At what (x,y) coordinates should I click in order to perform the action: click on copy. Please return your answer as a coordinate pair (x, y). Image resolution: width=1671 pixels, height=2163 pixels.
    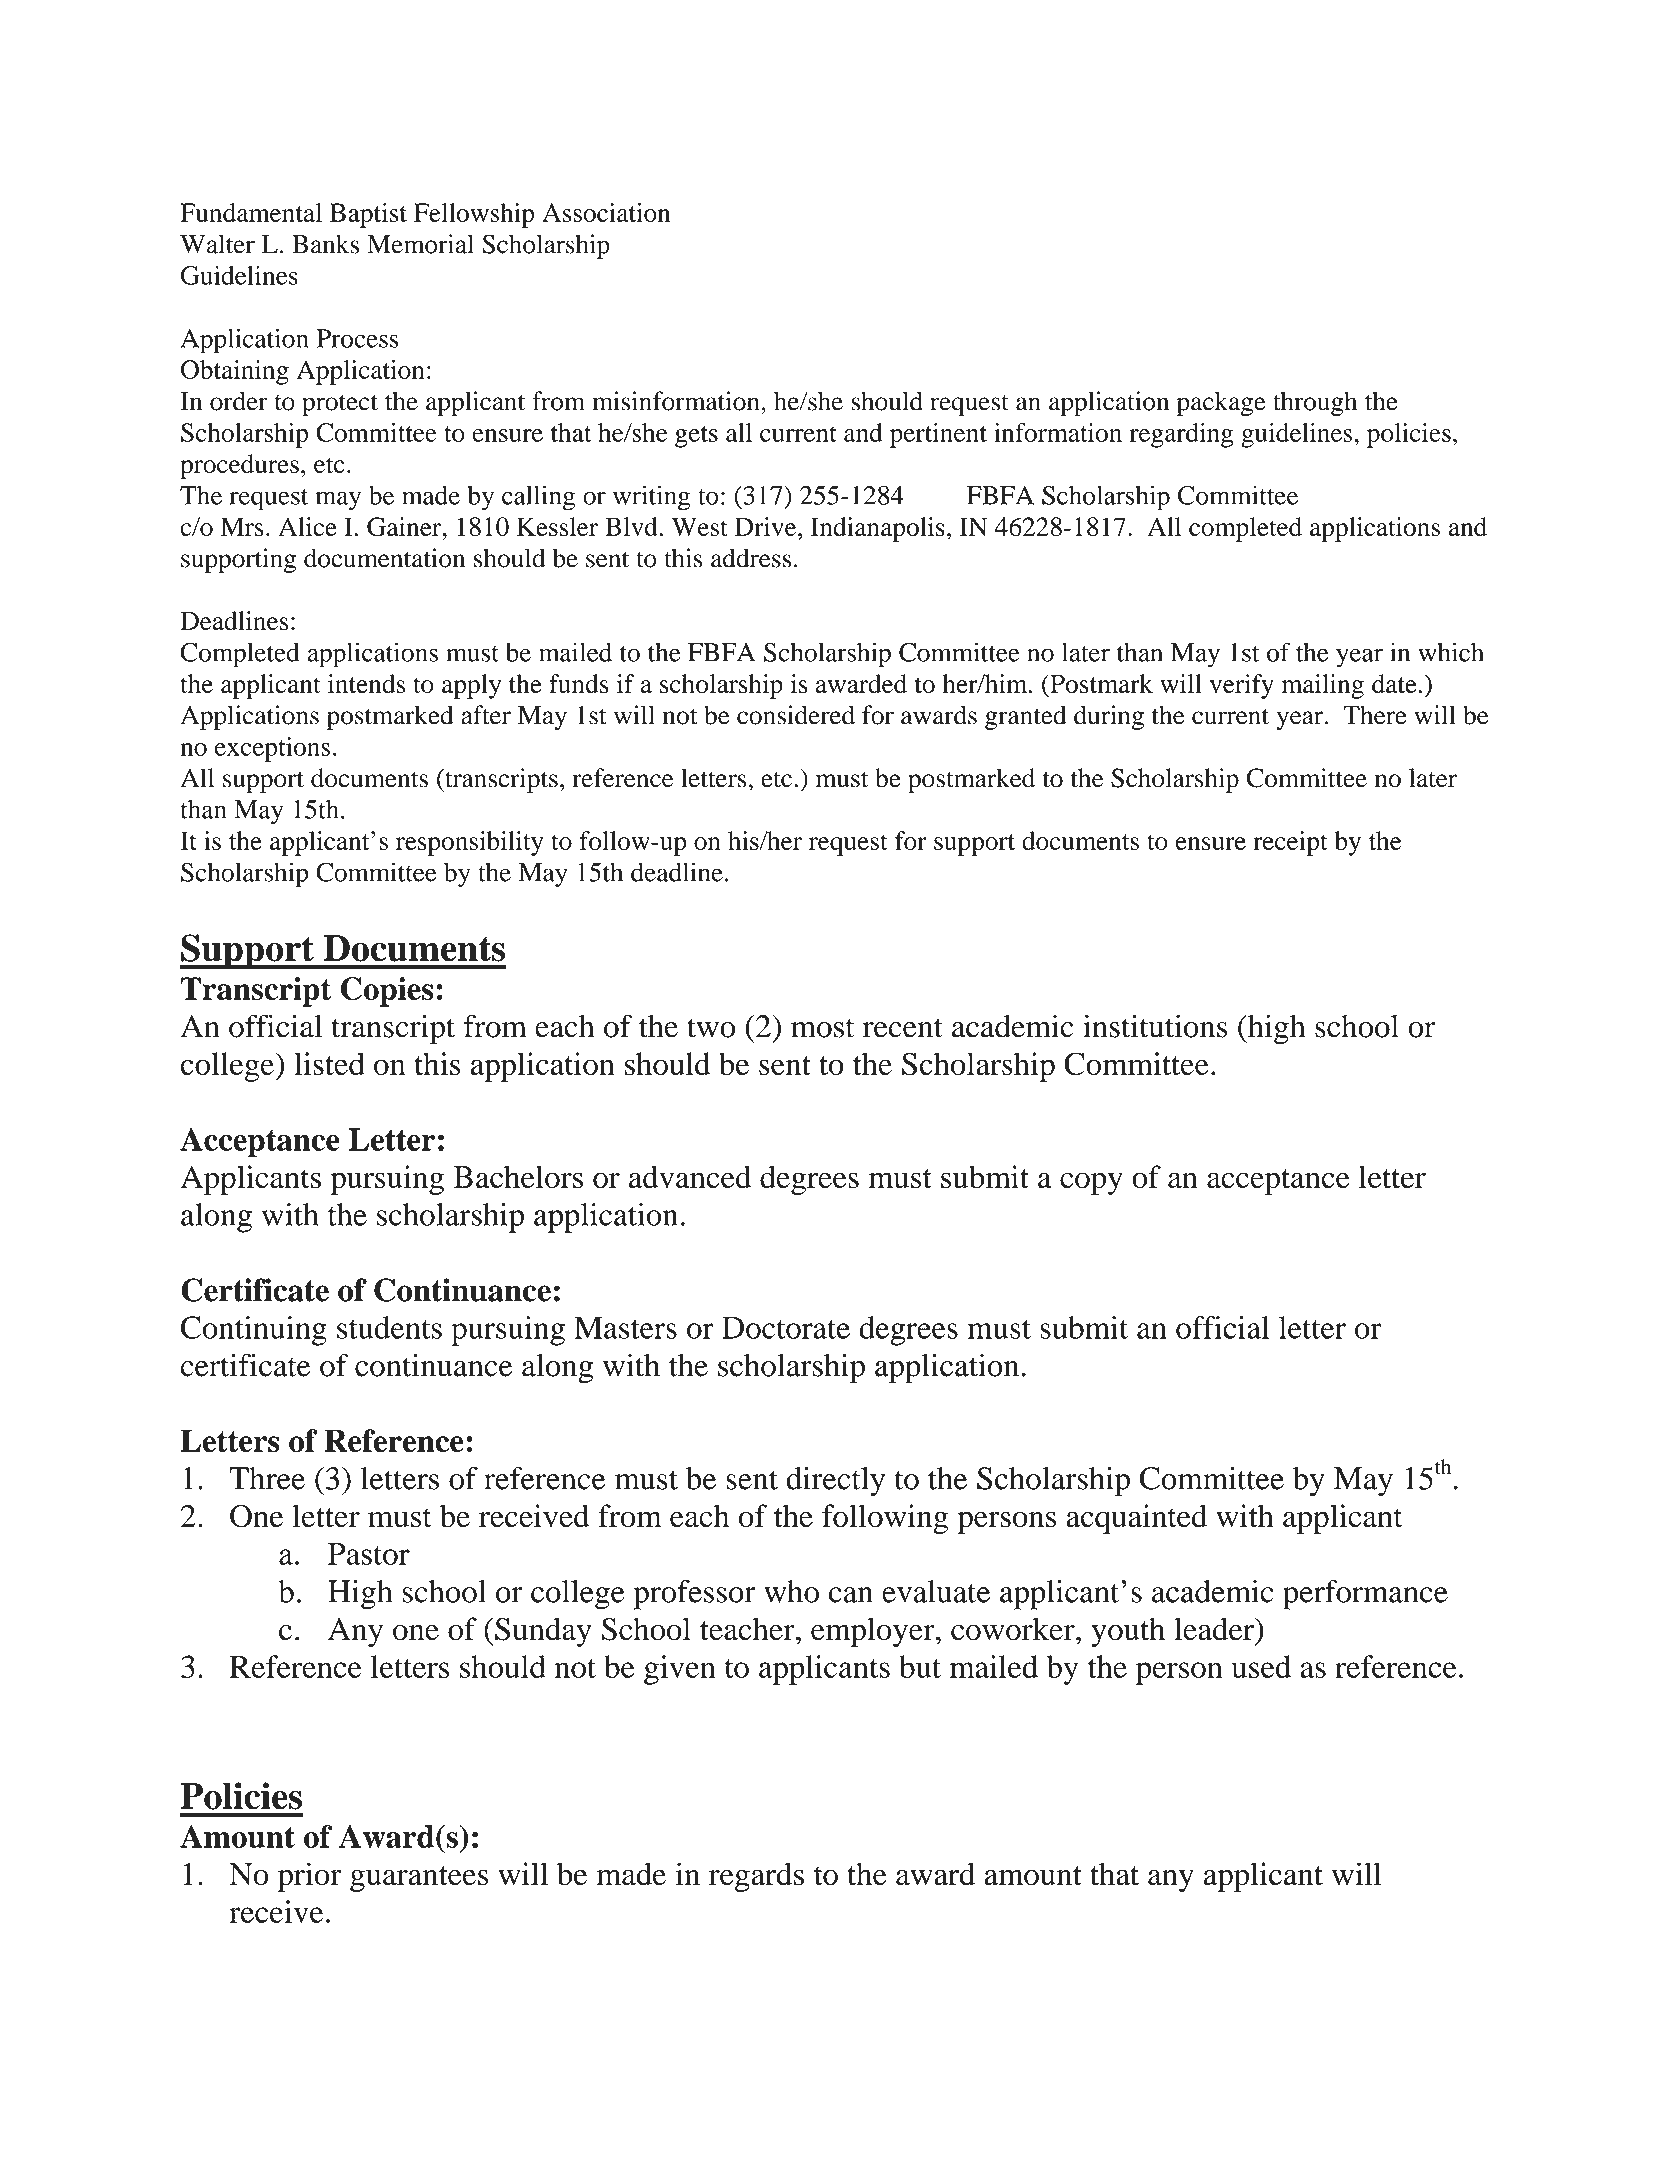
    Looking at the image, I should click on (1091, 1183).
